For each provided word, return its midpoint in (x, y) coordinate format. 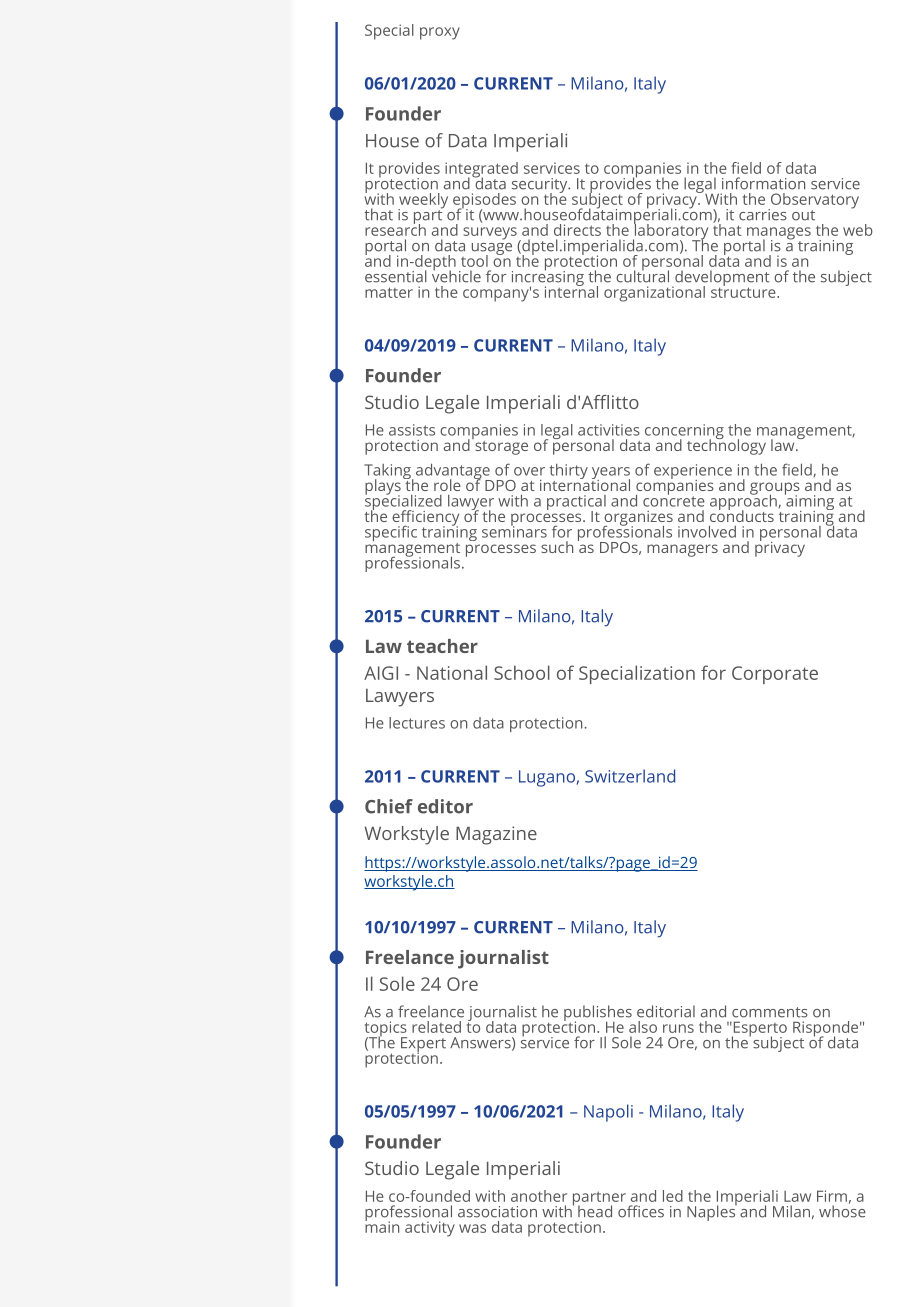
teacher (442, 646)
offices (641, 1211)
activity (430, 1229)
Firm (832, 1196)
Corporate (775, 675)
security (541, 186)
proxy (440, 33)
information (763, 183)
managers (682, 550)
